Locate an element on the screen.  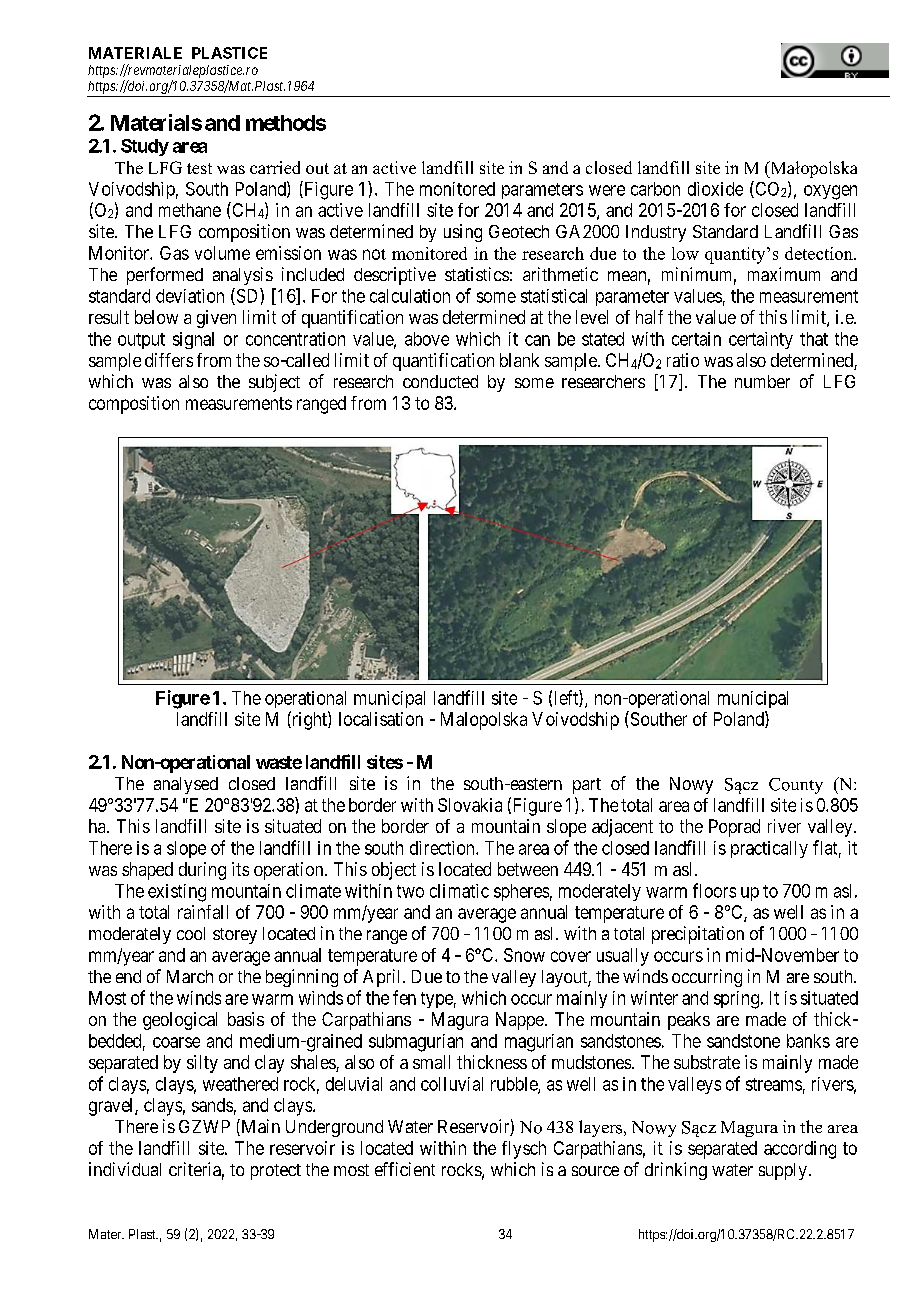
dioxide is located at coordinates (715, 189).
